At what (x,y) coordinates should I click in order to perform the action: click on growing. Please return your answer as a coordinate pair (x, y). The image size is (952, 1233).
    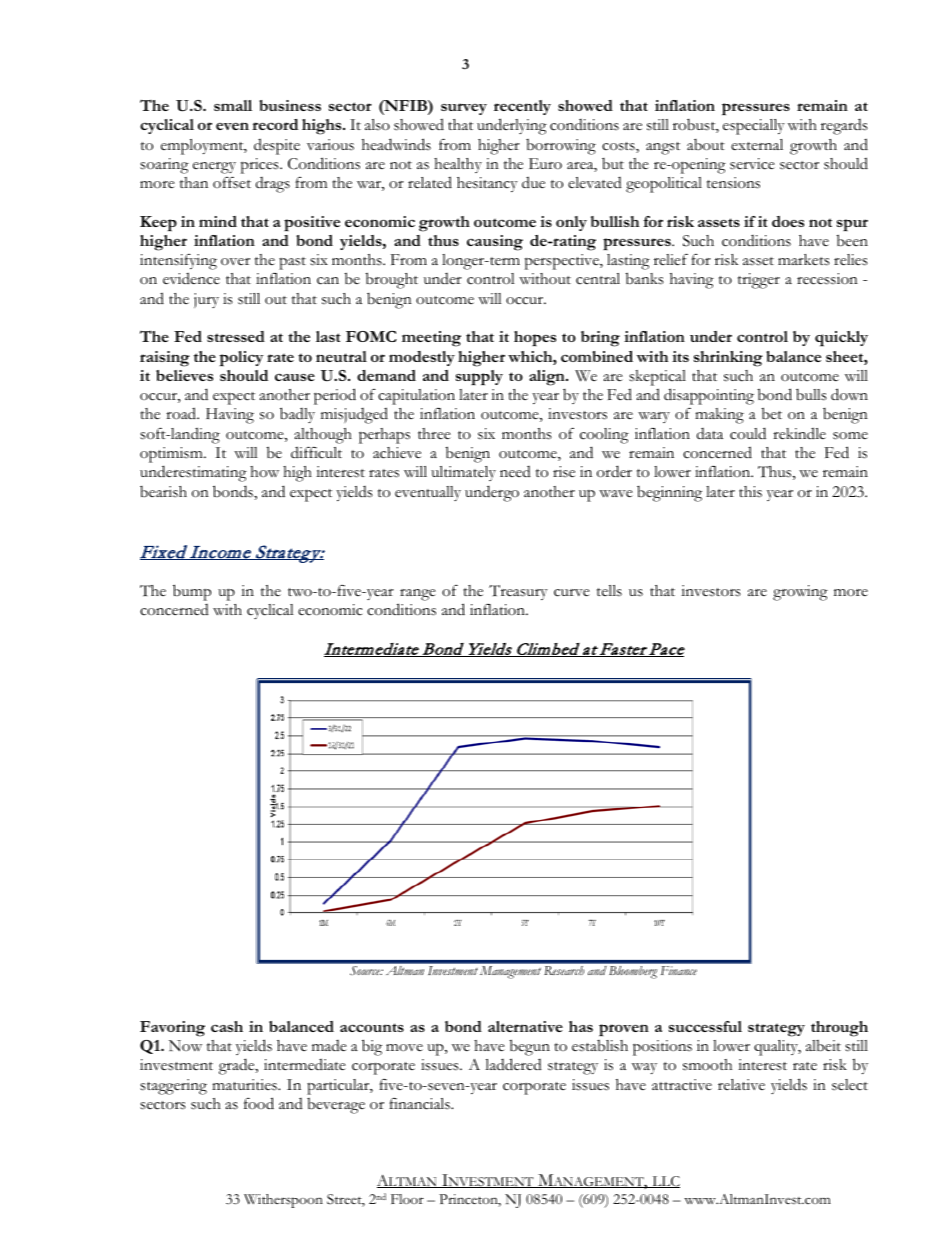
    Looking at the image, I should click on (800, 593).
